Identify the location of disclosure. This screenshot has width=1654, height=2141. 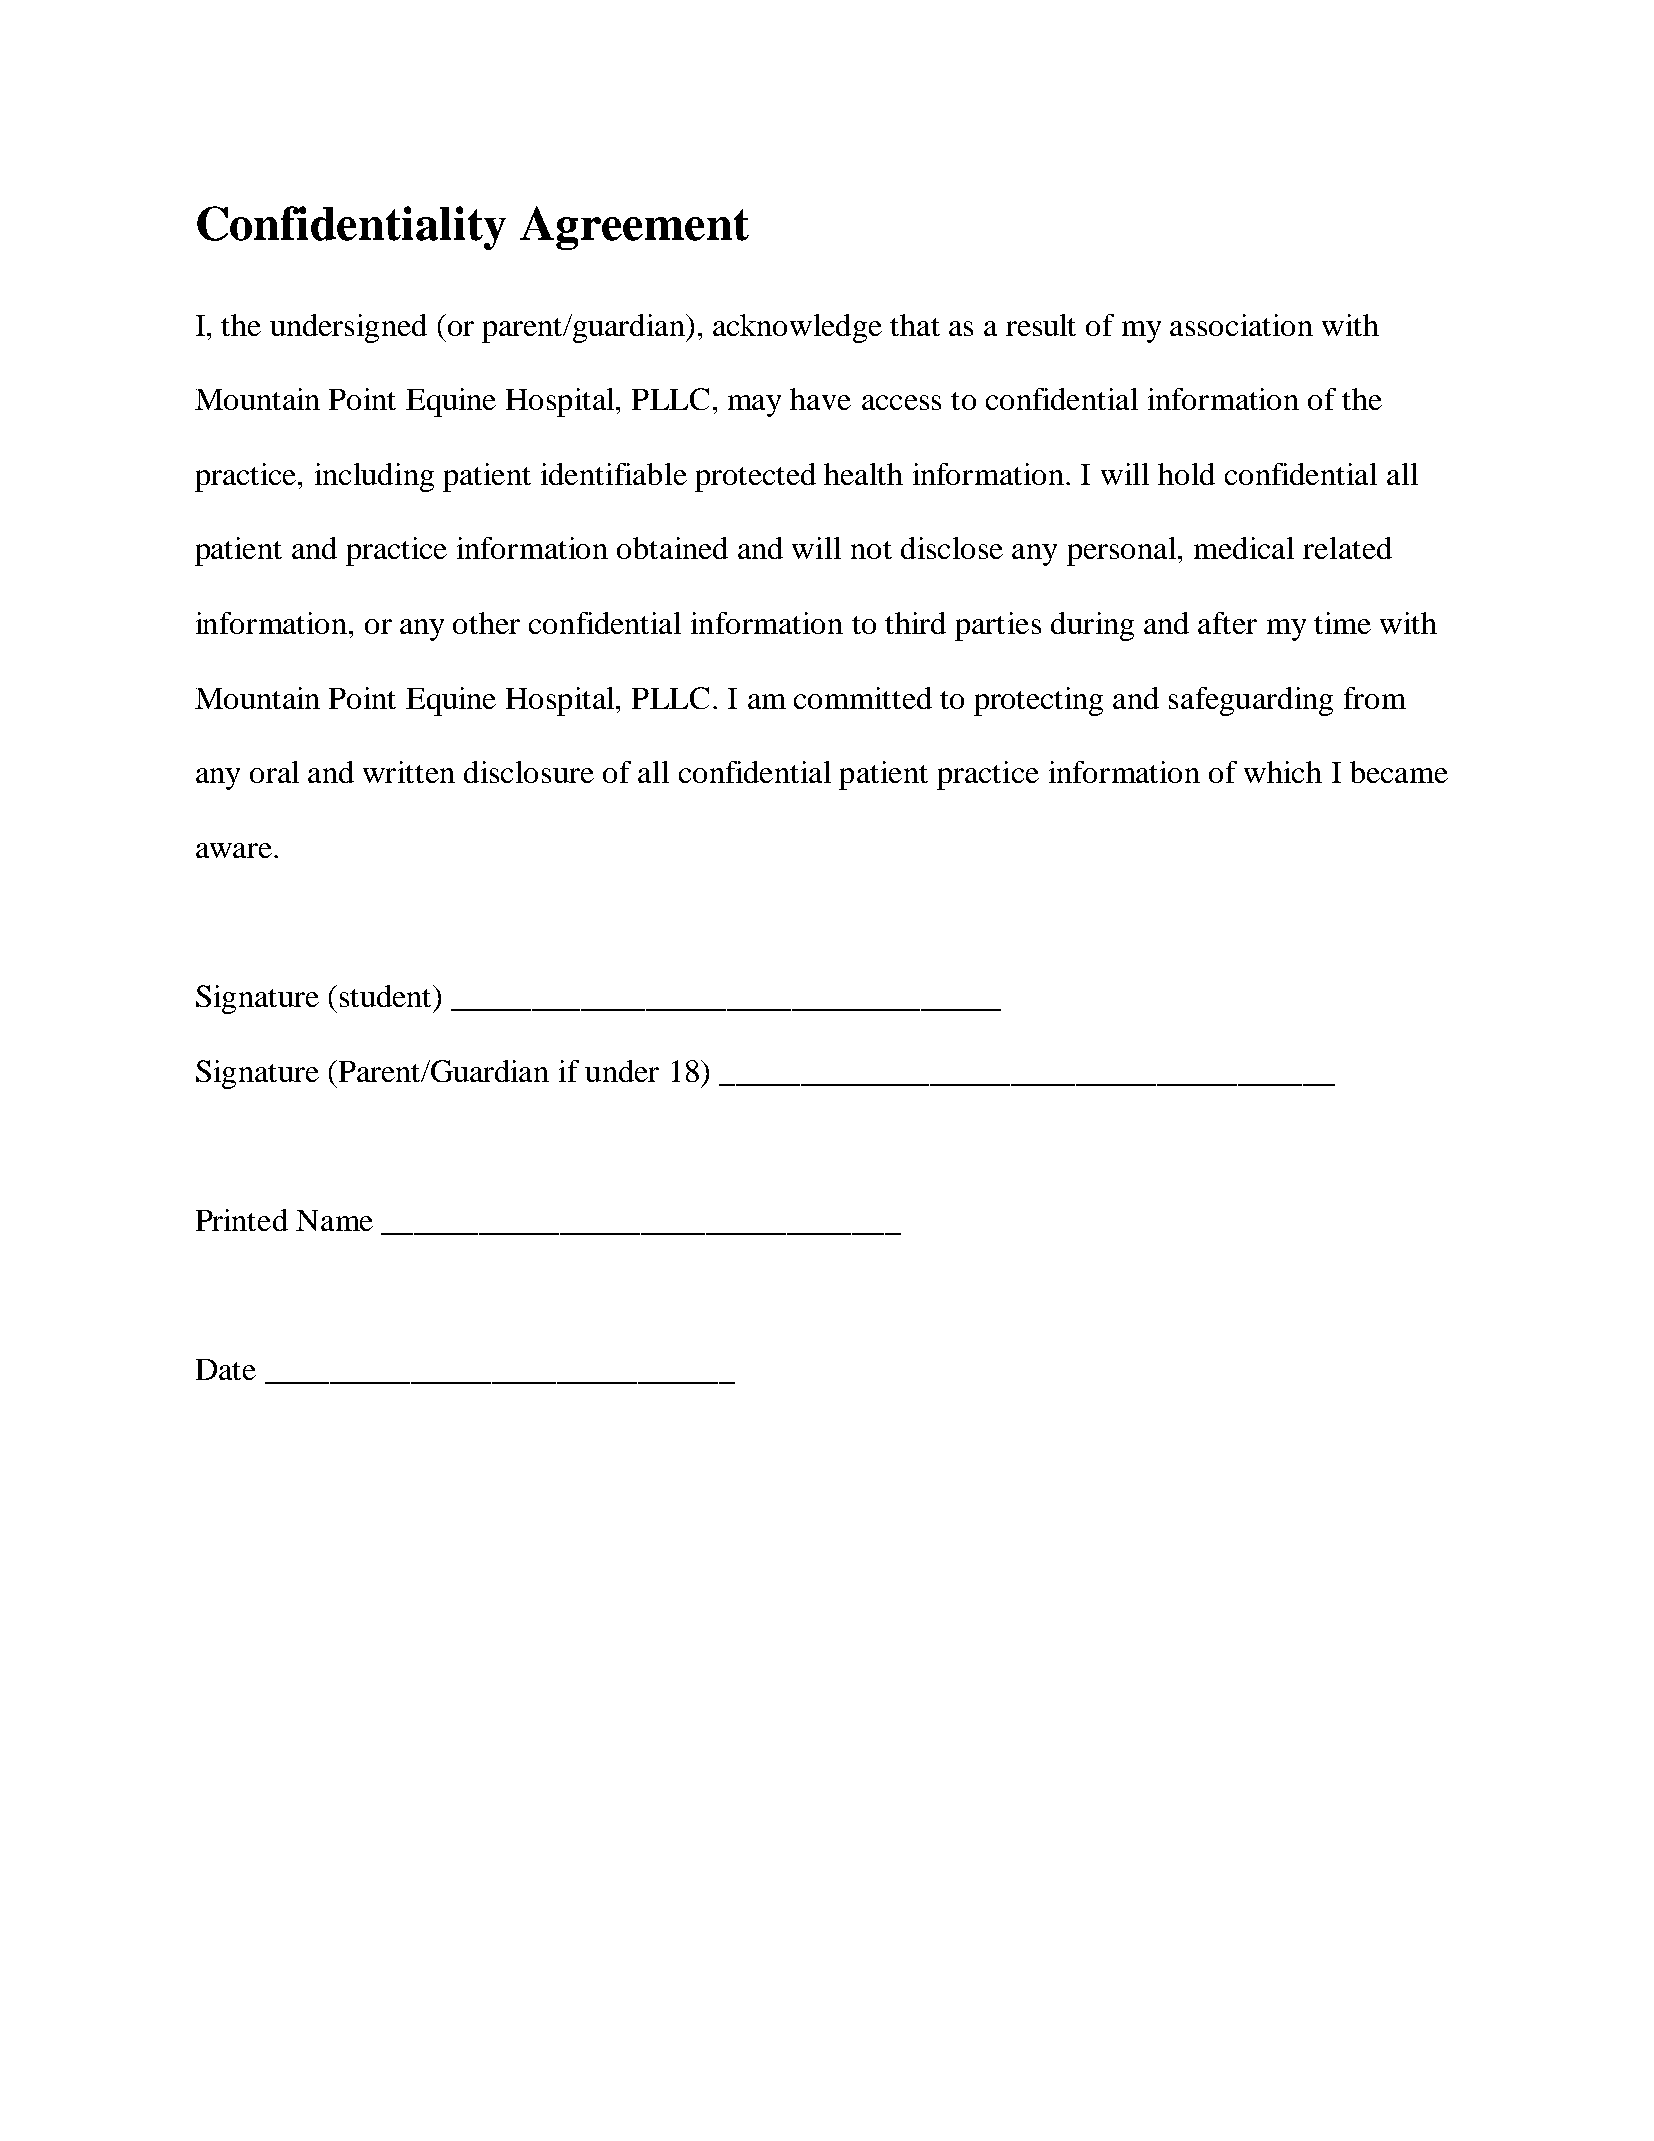
(529, 772).
